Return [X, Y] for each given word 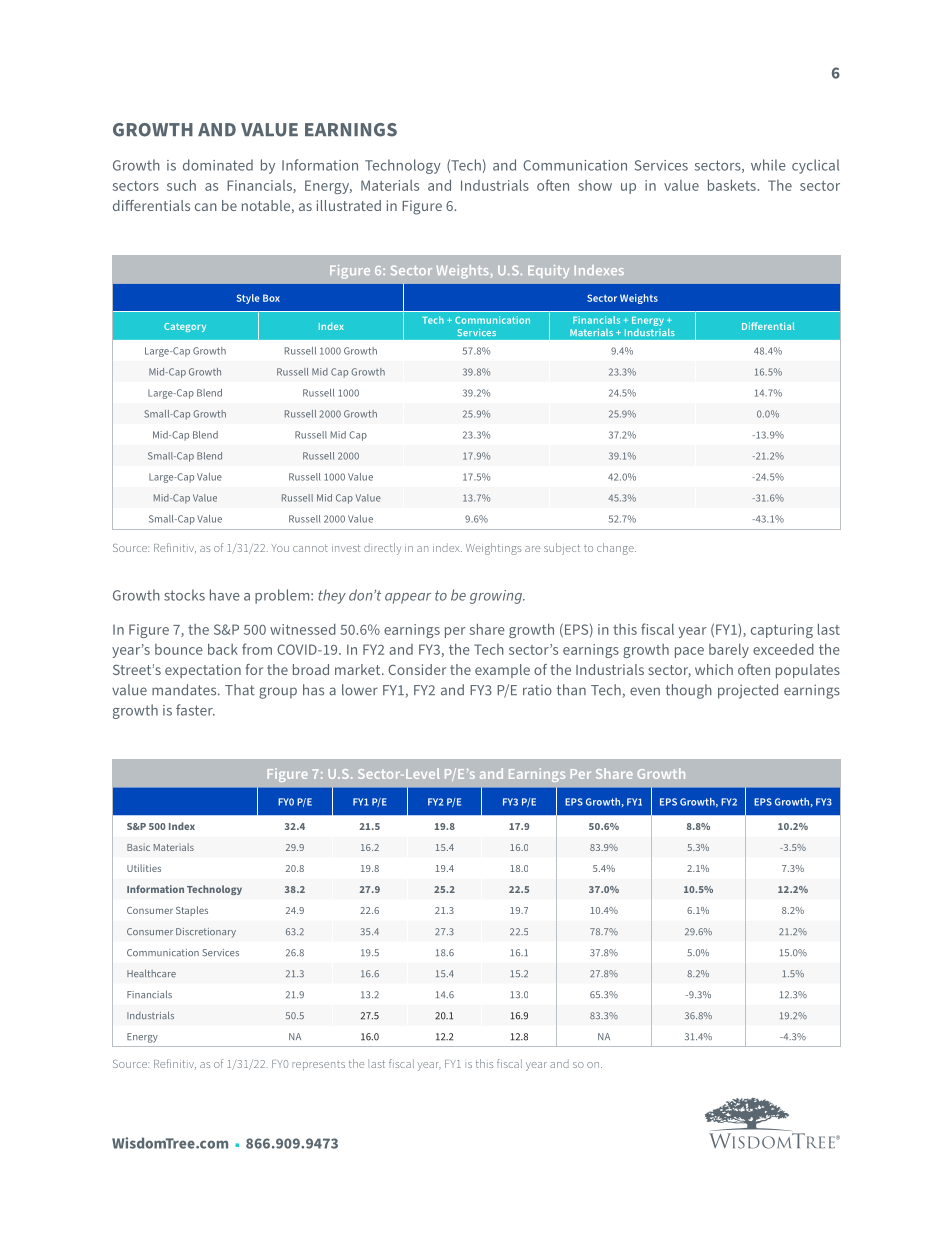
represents [318, 1066]
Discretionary [206, 933]
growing [497, 597]
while [768, 165]
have [225, 595]
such [181, 185]
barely [729, 650]
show [595, 185]
